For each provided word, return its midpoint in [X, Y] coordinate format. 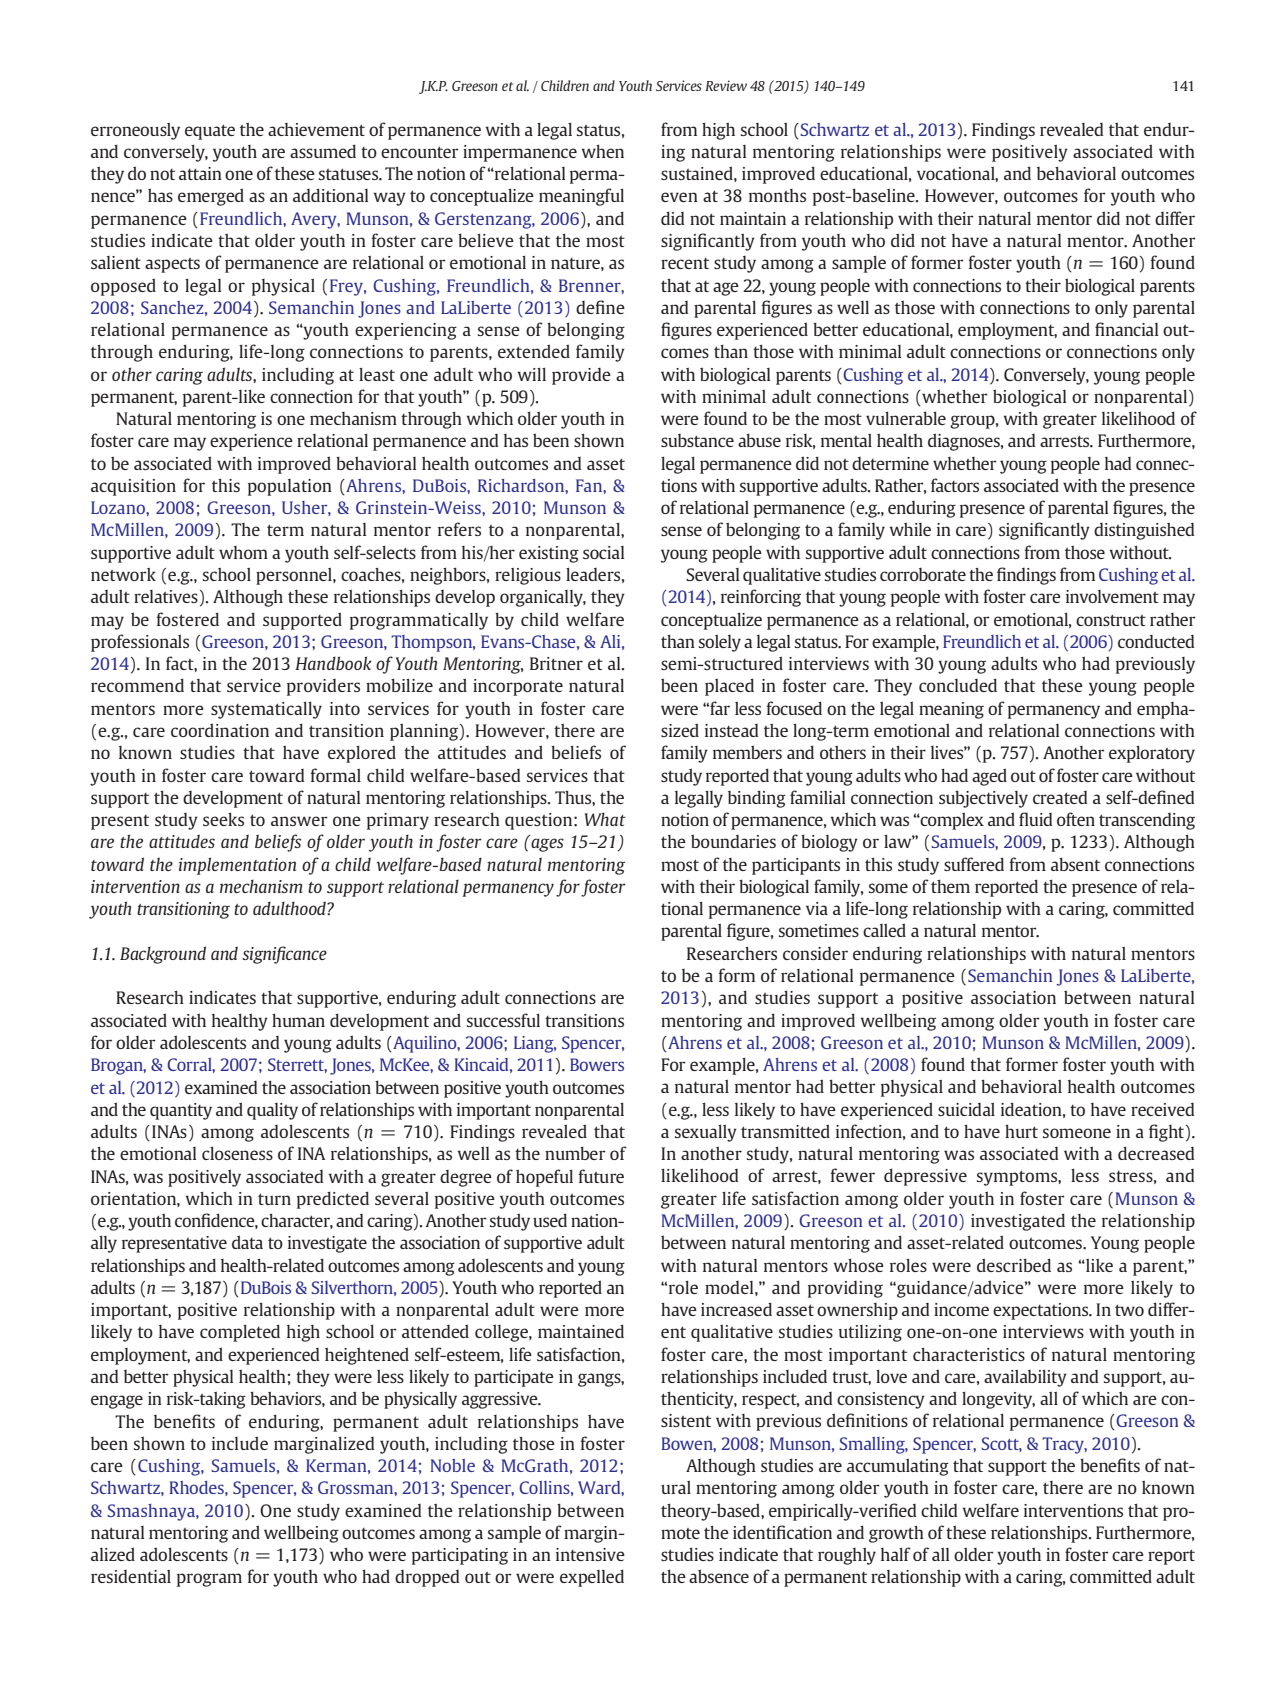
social [603, 552]
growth [896, 1534]
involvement [1112, 596]
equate [210, 132]
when [603, 151]
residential [131, 1576]
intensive [590, 1554]
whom [243, 552]
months [777, 195]
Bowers [597, 1064]
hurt [1021, 1131]
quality [272, 1111]
